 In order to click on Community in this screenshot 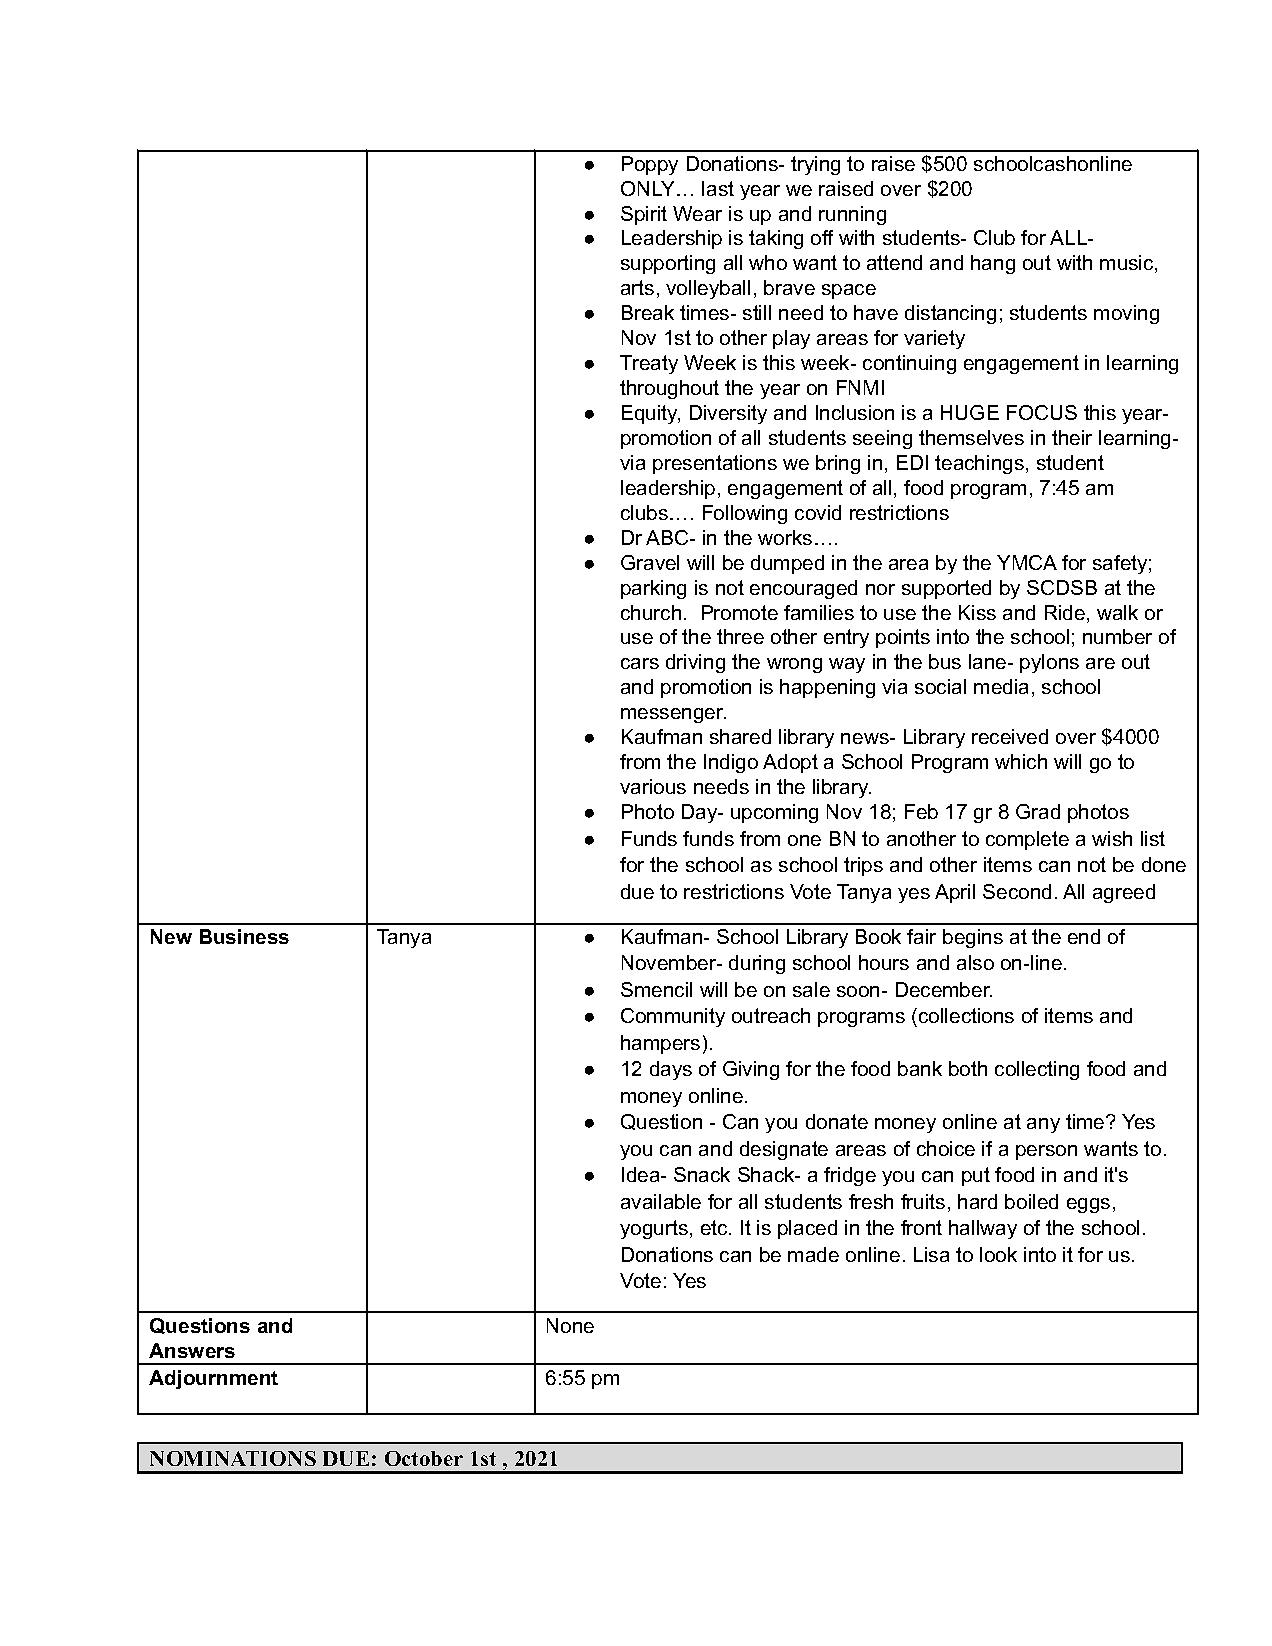, I will do `click(673, 1017)`.
